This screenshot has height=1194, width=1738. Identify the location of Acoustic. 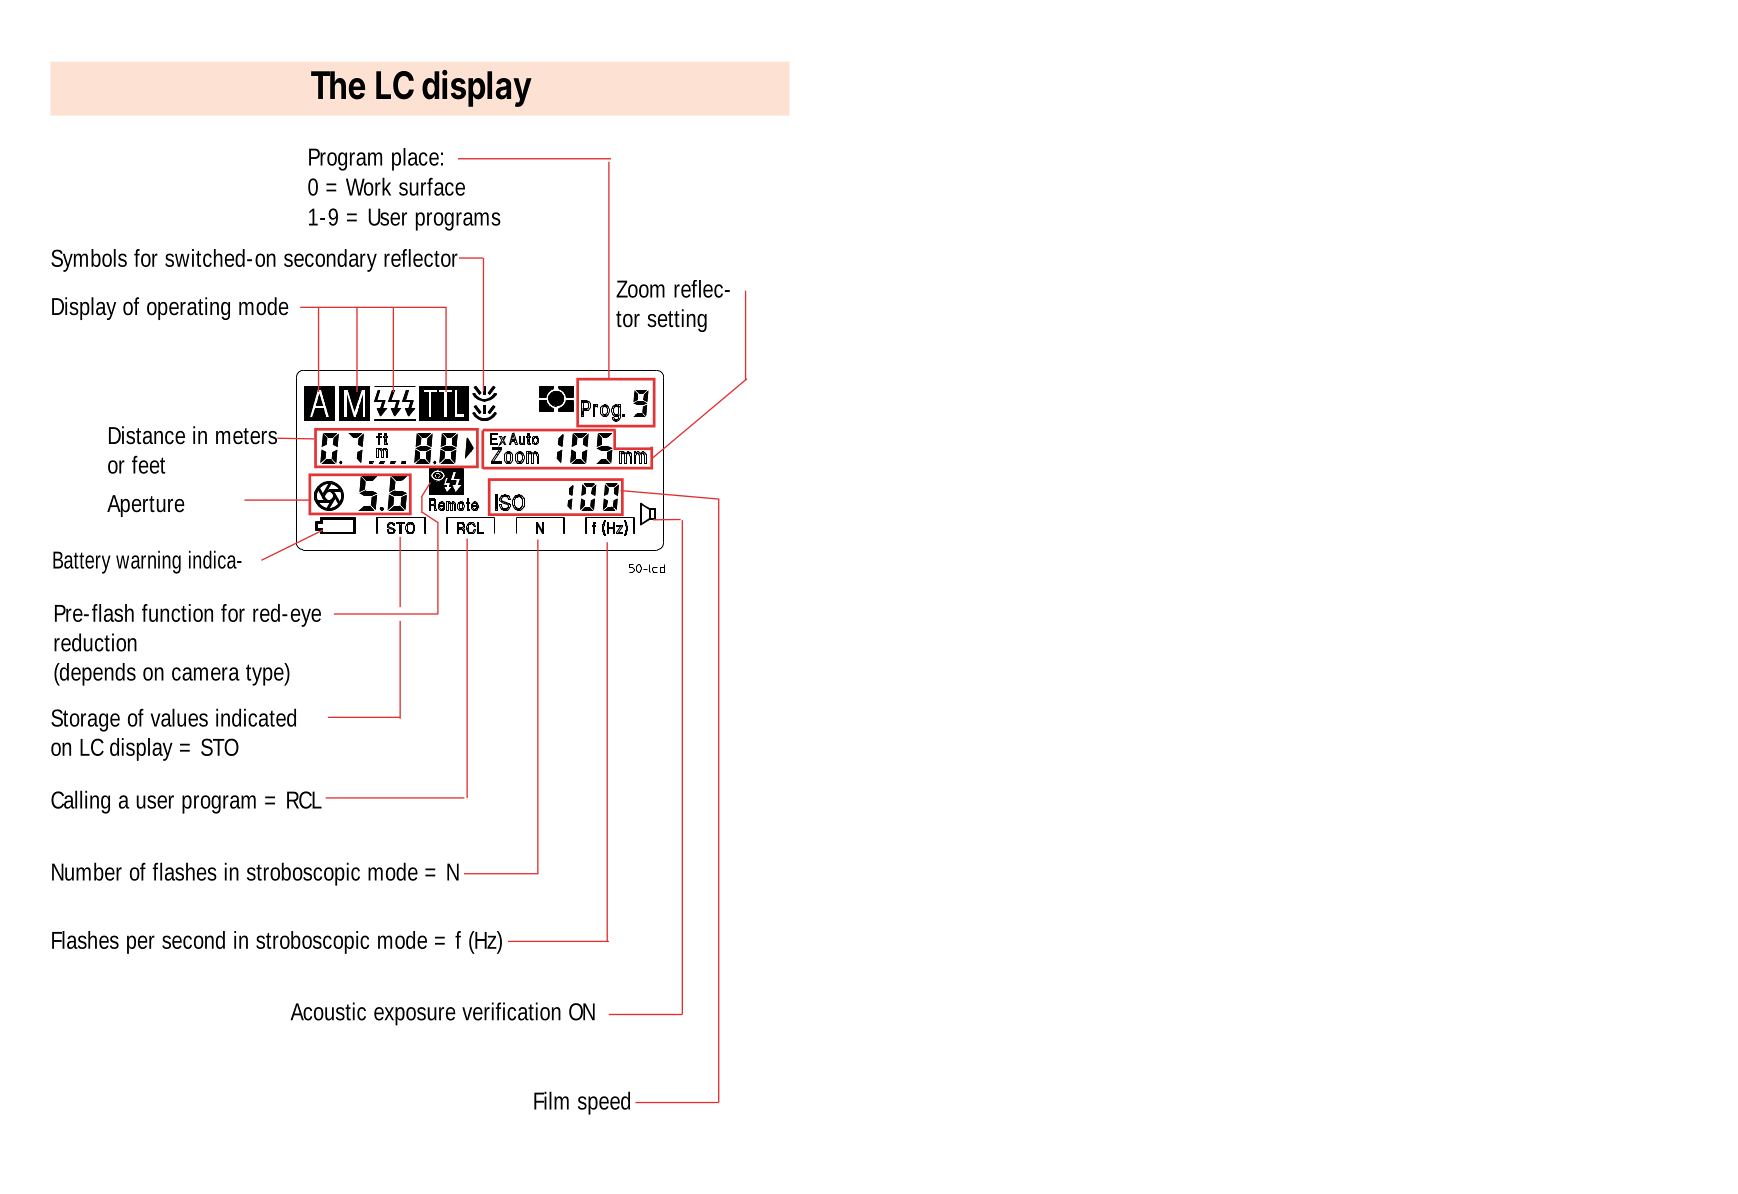
(328, 1011).
